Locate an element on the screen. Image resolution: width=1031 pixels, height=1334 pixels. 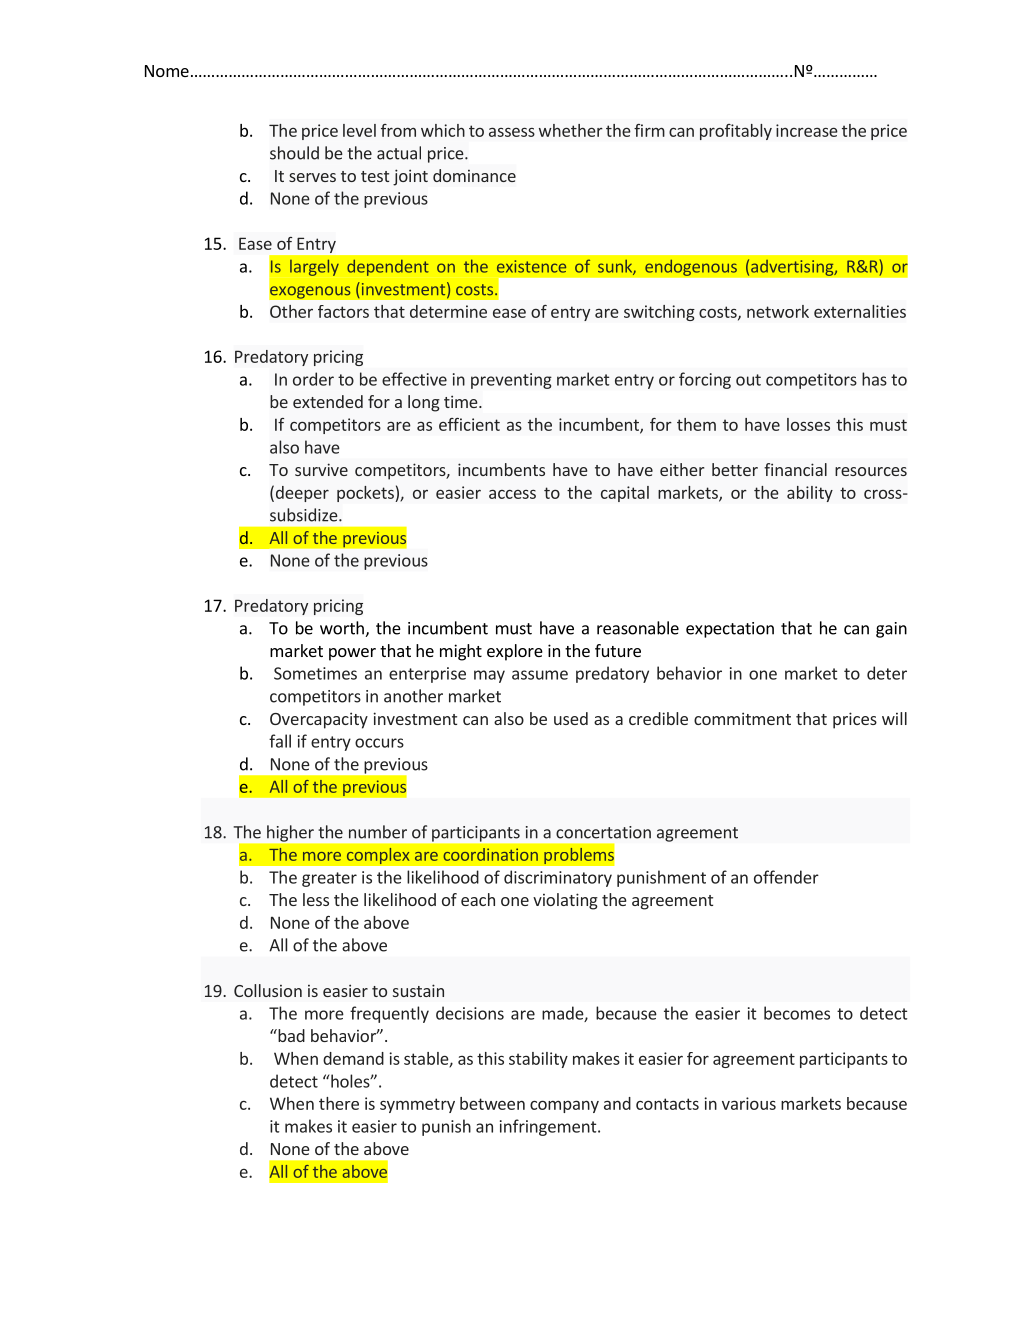
offender is located at coordinates (786, 877).
